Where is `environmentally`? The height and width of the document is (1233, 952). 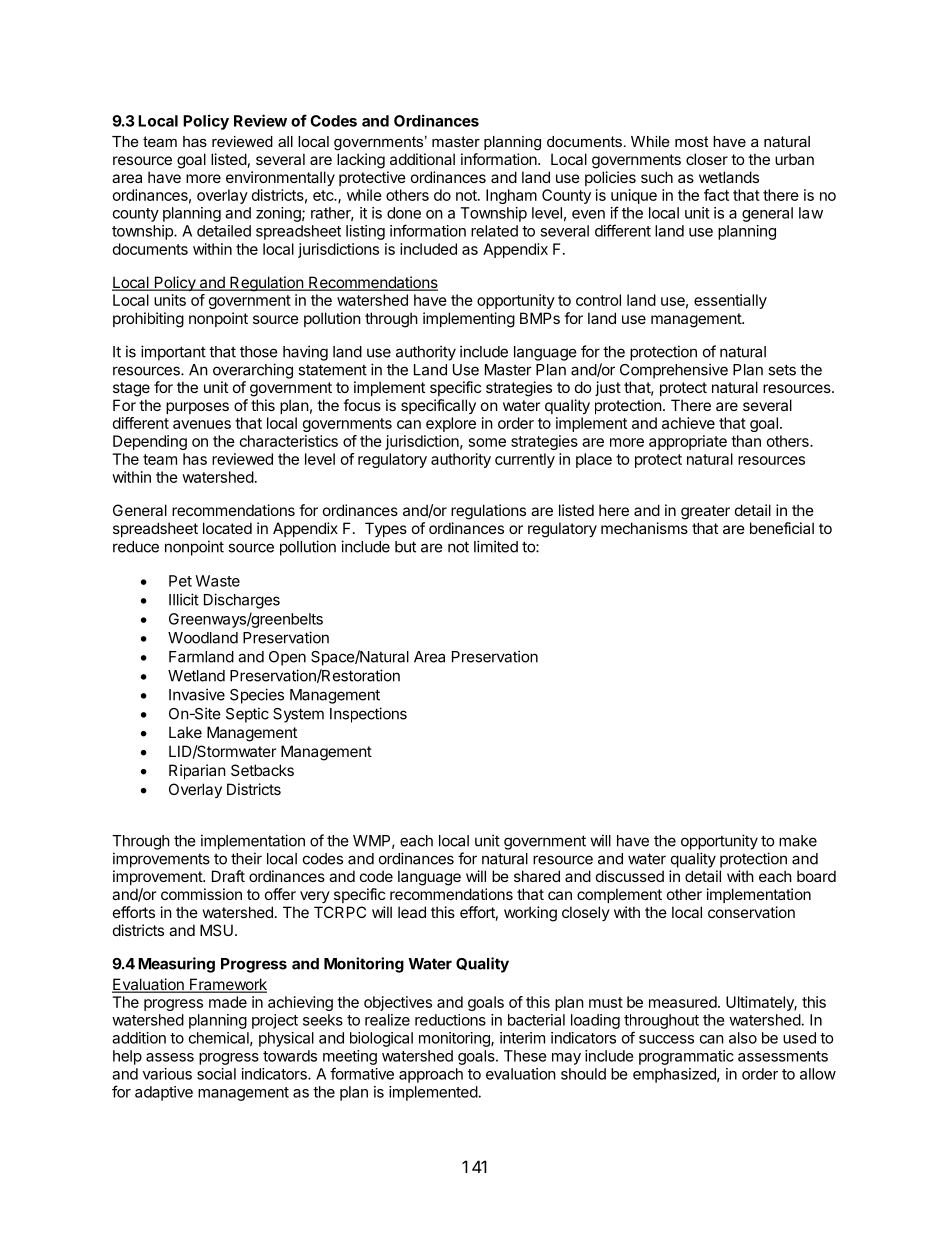 environmentally is located at coordinates (280, 178).
